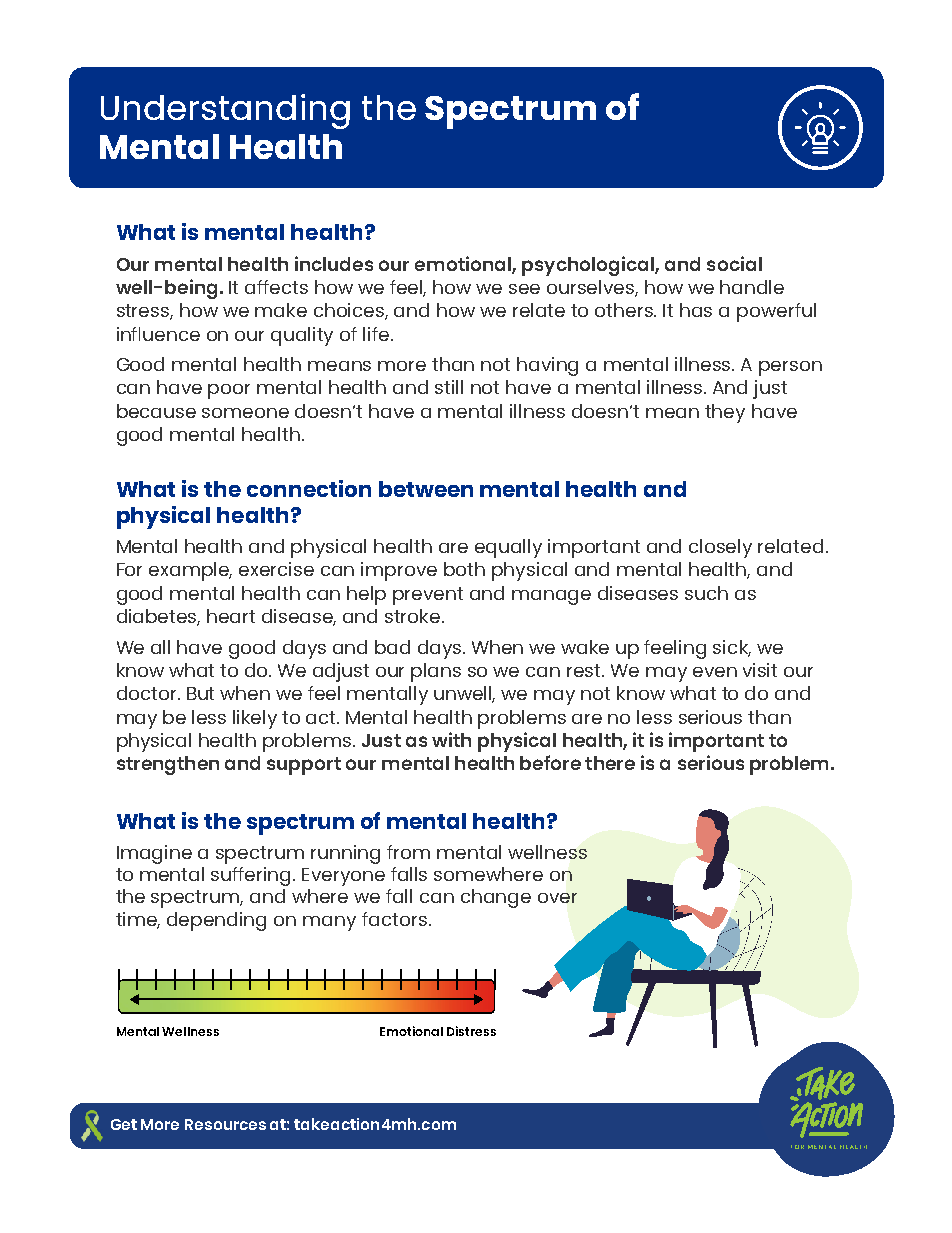  What do you see at coordinates (225, 111) in the document?
I see `Understanding` at bounding box center [225, 111].
